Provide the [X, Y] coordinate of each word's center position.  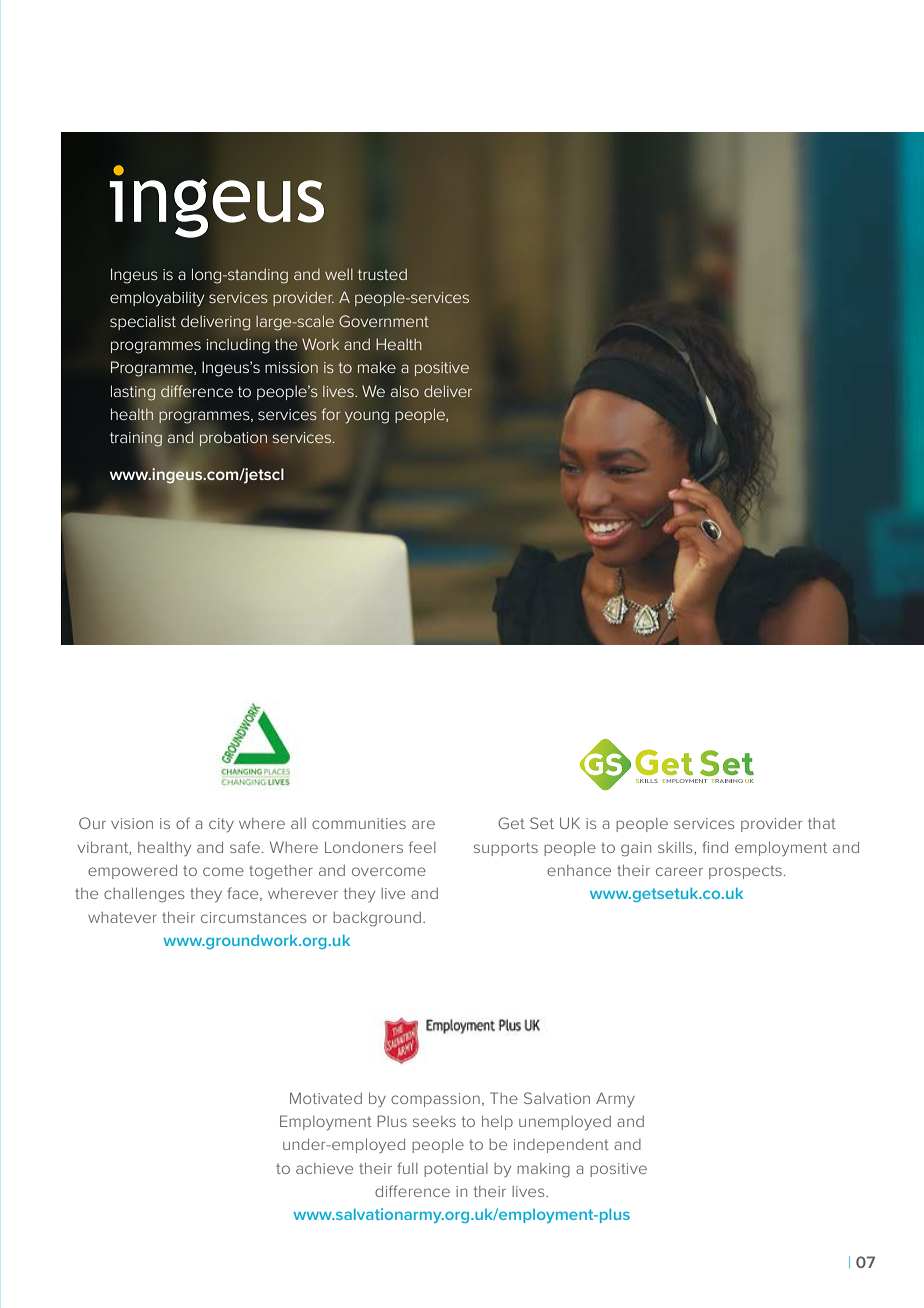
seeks [434, 1121]
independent [561, 1146]
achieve [324, 1168]
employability [157, 299]
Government [384, 321]
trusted [382, 274]
